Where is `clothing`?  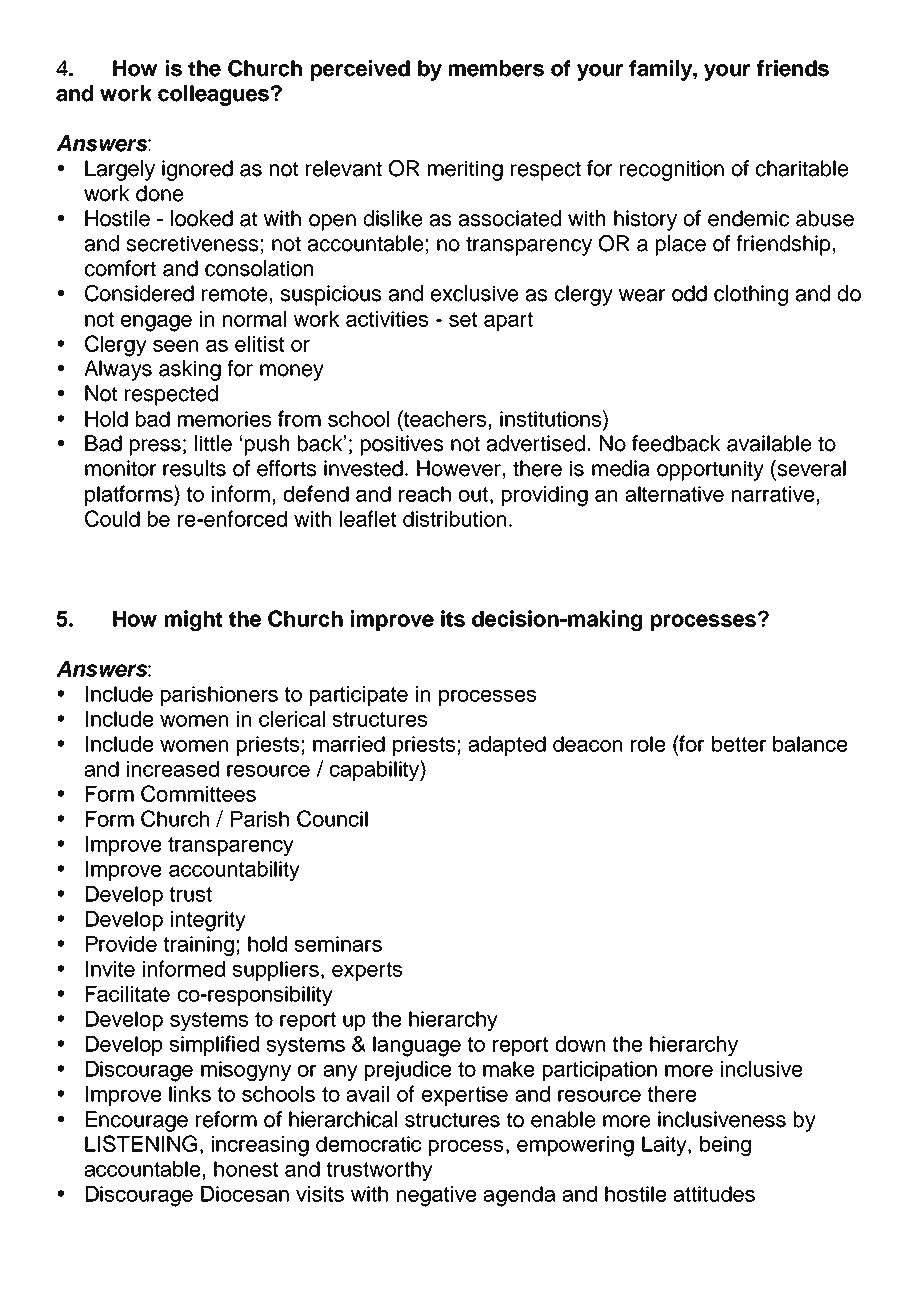 clothing is located at coordinates (751, 295).
